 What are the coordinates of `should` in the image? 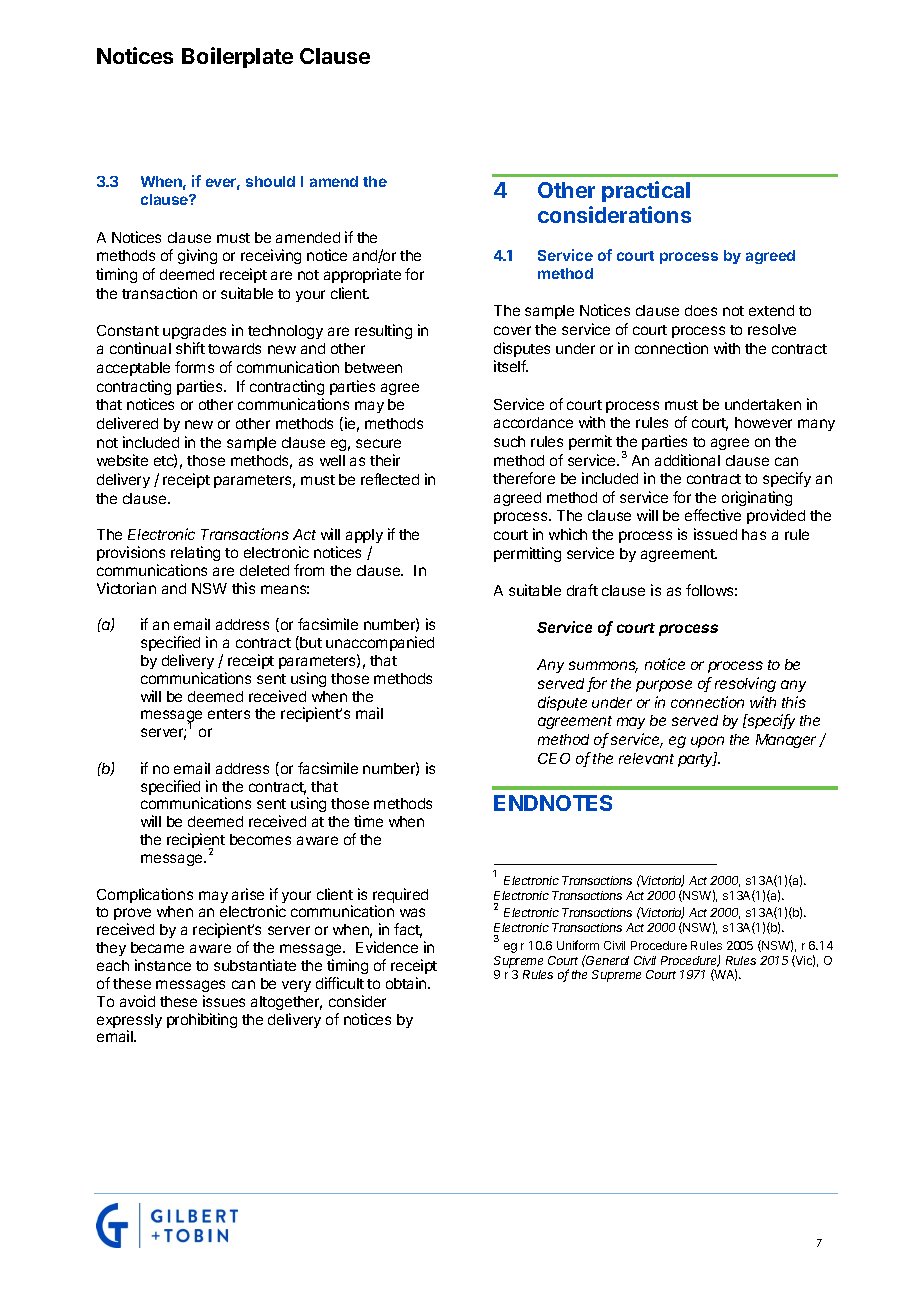 It's located at (270, 181).
